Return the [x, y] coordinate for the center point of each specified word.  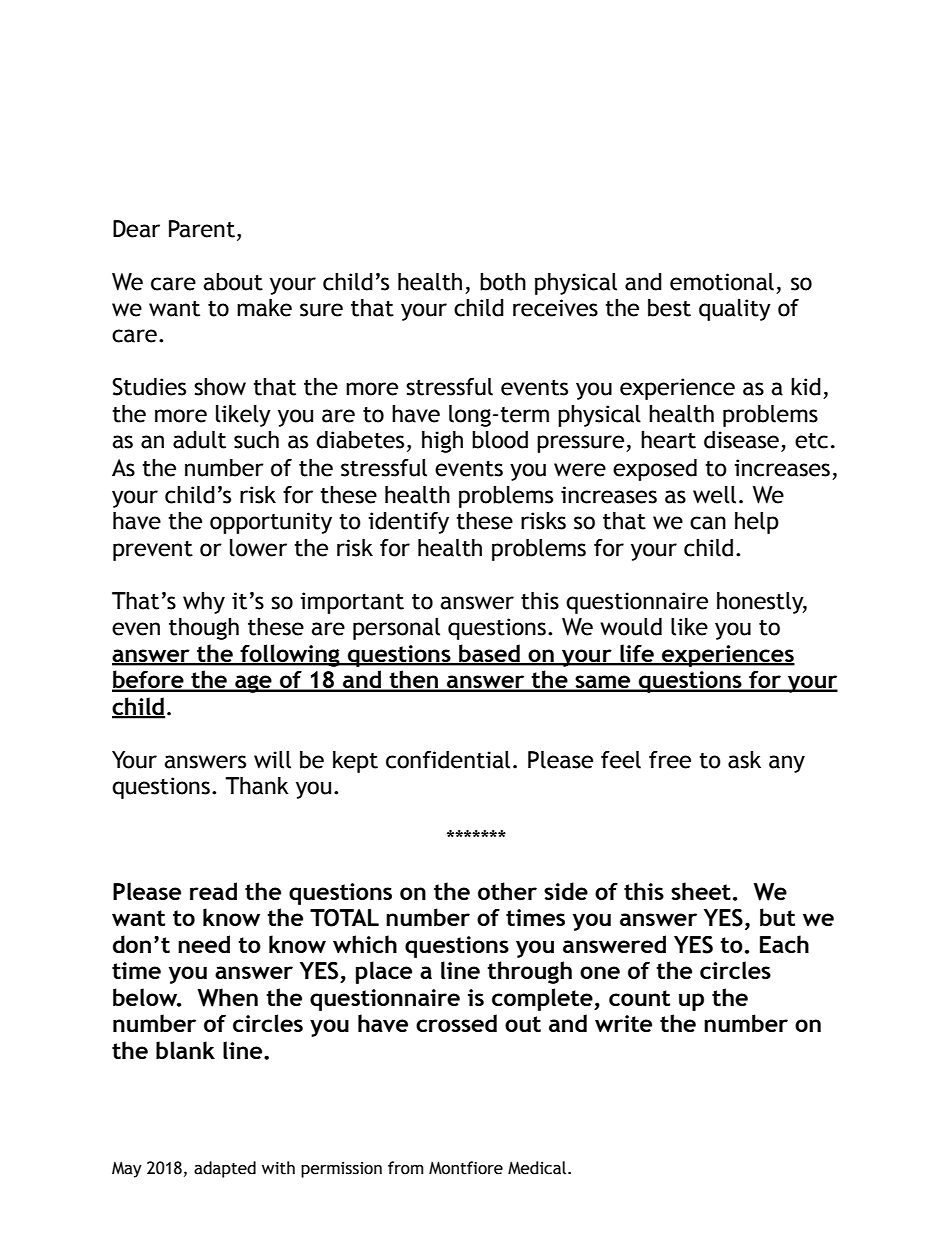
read [213, 891]
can [708, 523]
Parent [202, 229]
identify [408, 523]
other [507, 891]
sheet [701, 891]
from [406, 1168]
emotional [722, 282]
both [503, 282]
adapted [225, 1169]
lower [258, 548]
